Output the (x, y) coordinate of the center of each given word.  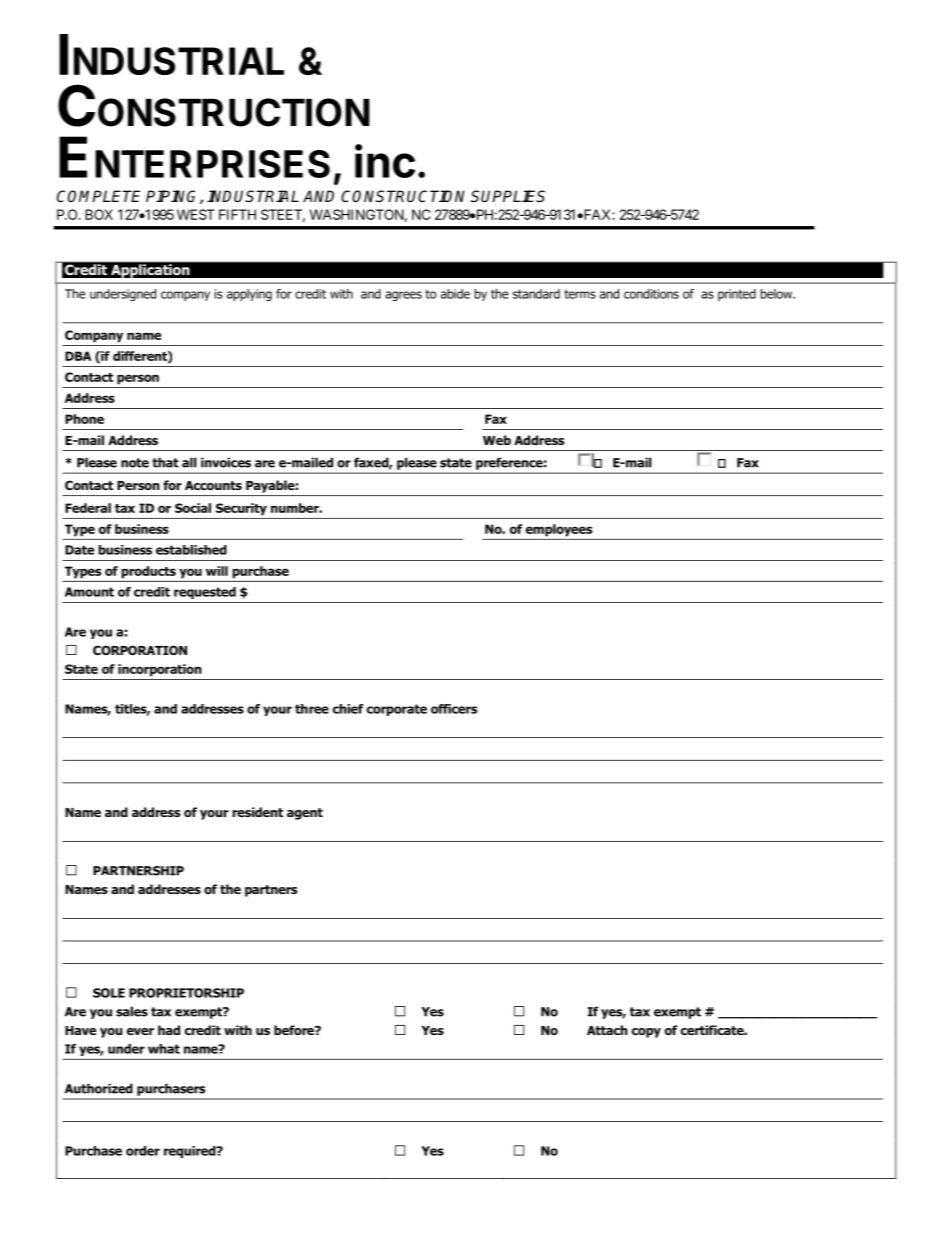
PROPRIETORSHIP (186, 993)
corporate (397, 710)
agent (305, 814)
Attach (607, 1030)
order (143, 1151)
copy (646, 1033)
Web (497, 440)
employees (559, 530)
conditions (651, 294)
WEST (196, 214)
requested (205, 593)
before (295, 1030)
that (165, 462)
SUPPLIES (508, 196)
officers (454, 709)
